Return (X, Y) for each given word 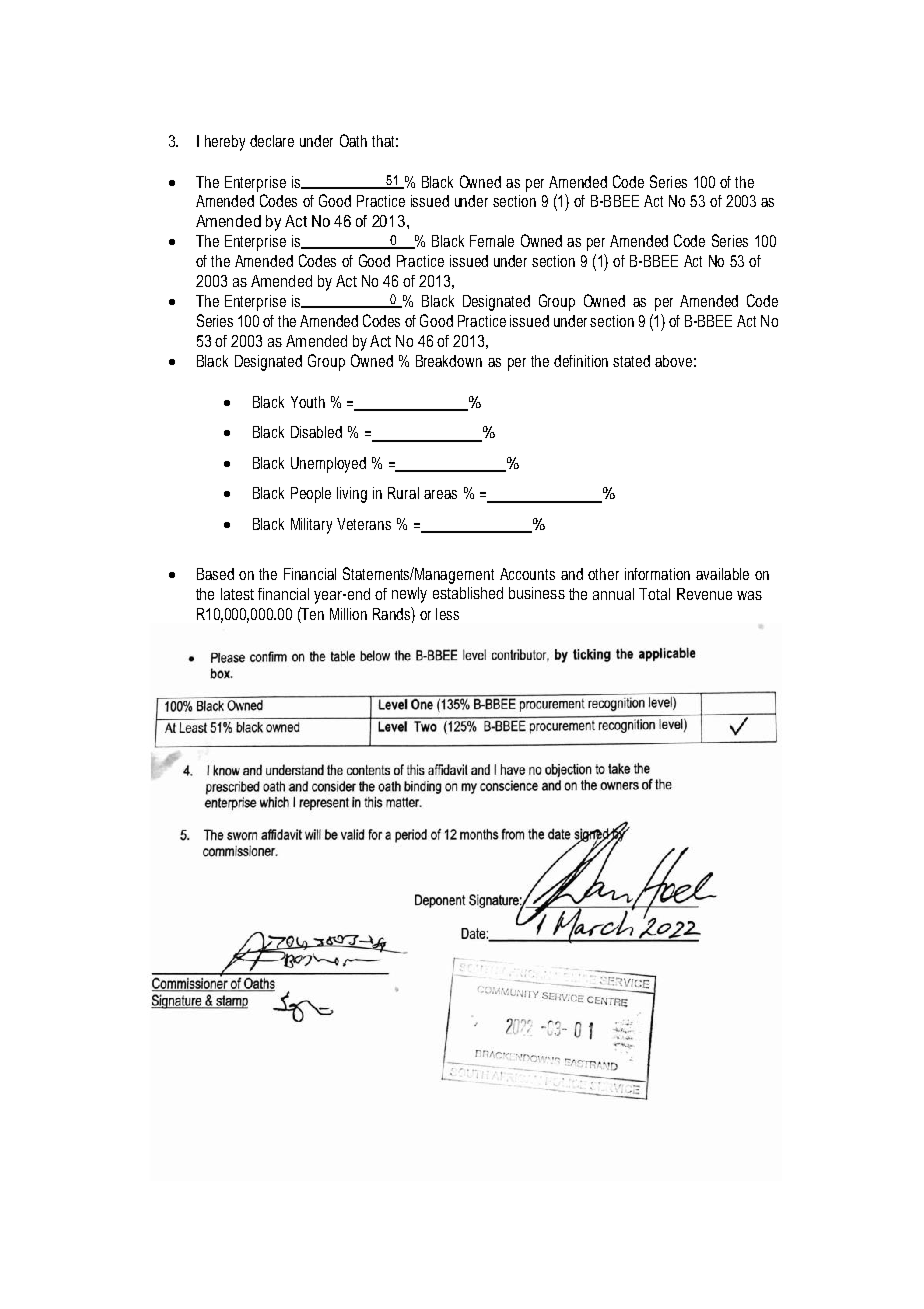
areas (440, 494)
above (673, 361)
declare (272, 141)
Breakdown (449, 361)
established (468, 593)
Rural (403, 493)
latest (237, 594)
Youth (308, 402)
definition (581, 361)
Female (492, 241)
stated (631, 361)
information (657, 574)
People (311, 495)
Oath (353, 140)
